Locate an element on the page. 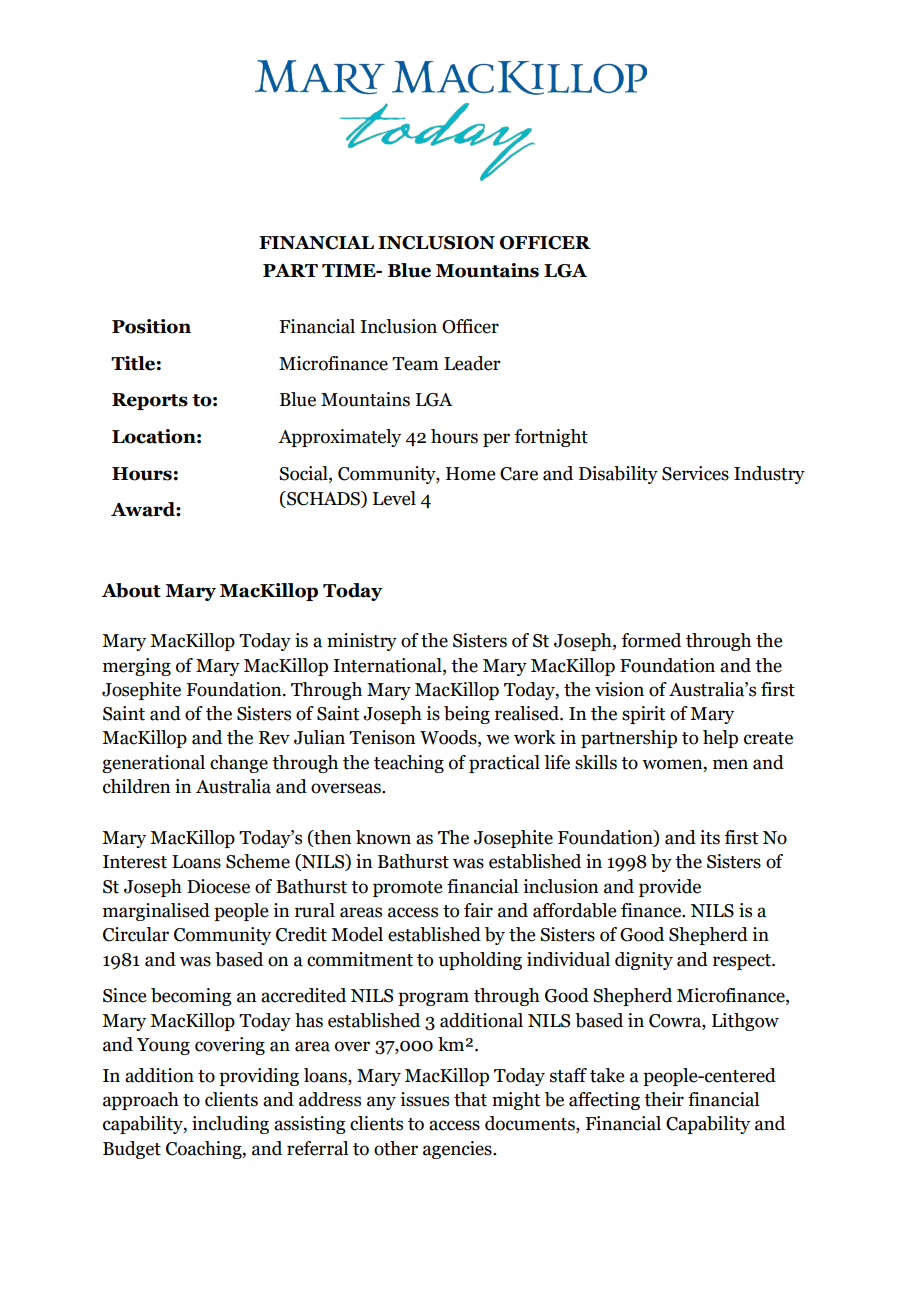 The height and width of the document is (1307, 924). Leader is located at coordinates (472, 363).
